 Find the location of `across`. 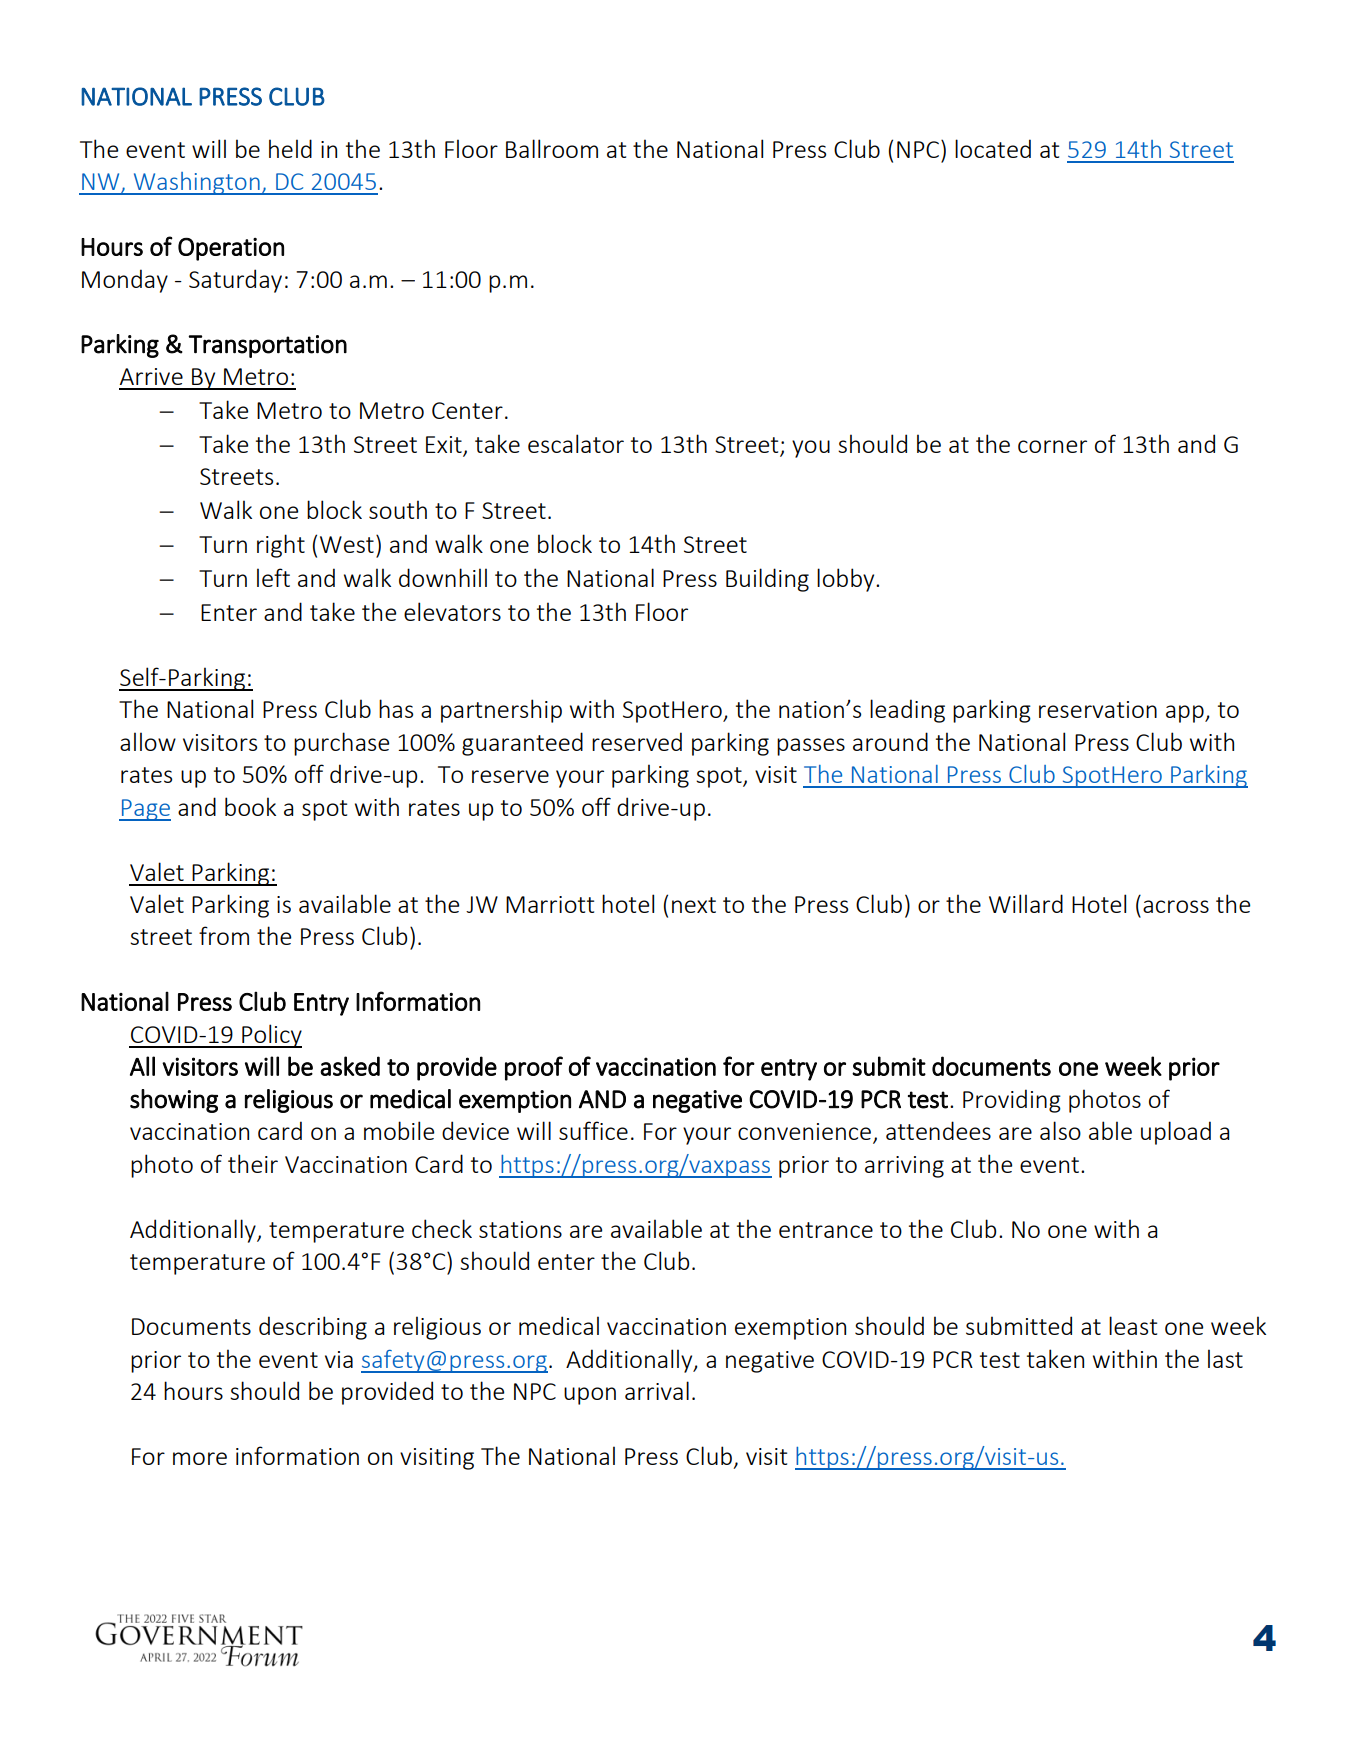

across is located at coordinates (1176, 906).
